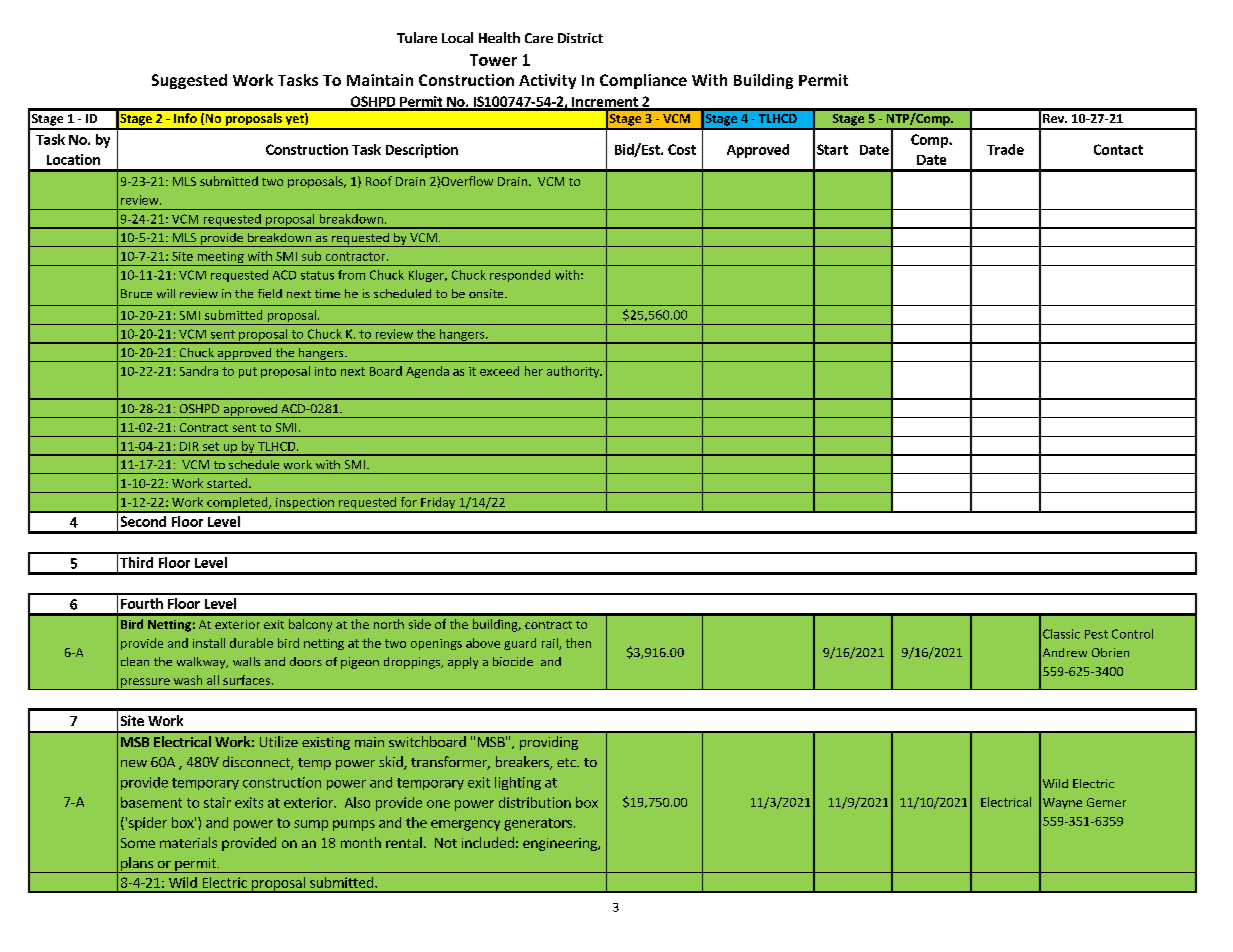 The height and width of the document is (952, 1233). What do you see at coordinates (1005, 149) in the document?
I see `Trade` at bounding box center [1005, 149].
